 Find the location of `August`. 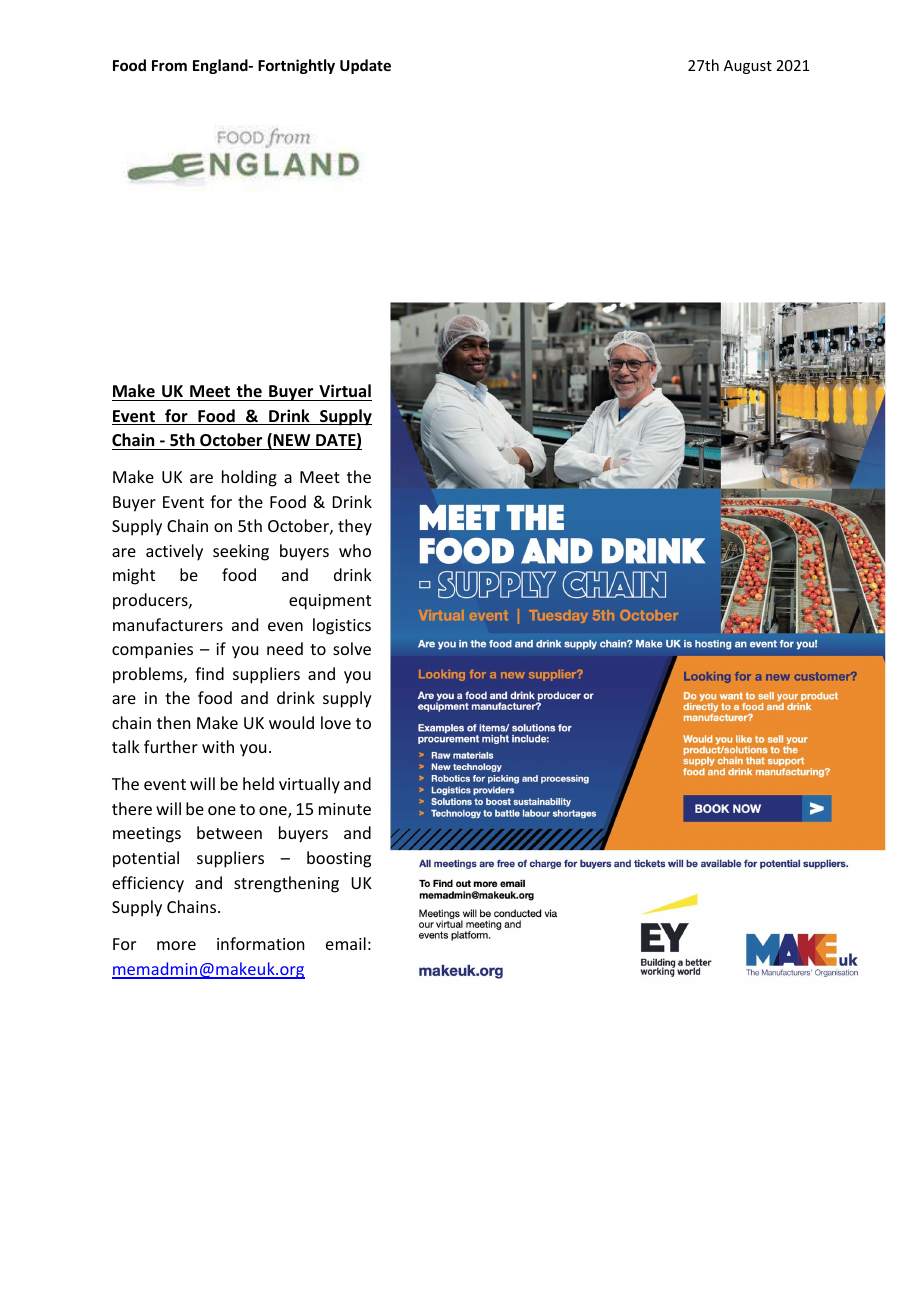

August is located at coordinates (748, 67).
